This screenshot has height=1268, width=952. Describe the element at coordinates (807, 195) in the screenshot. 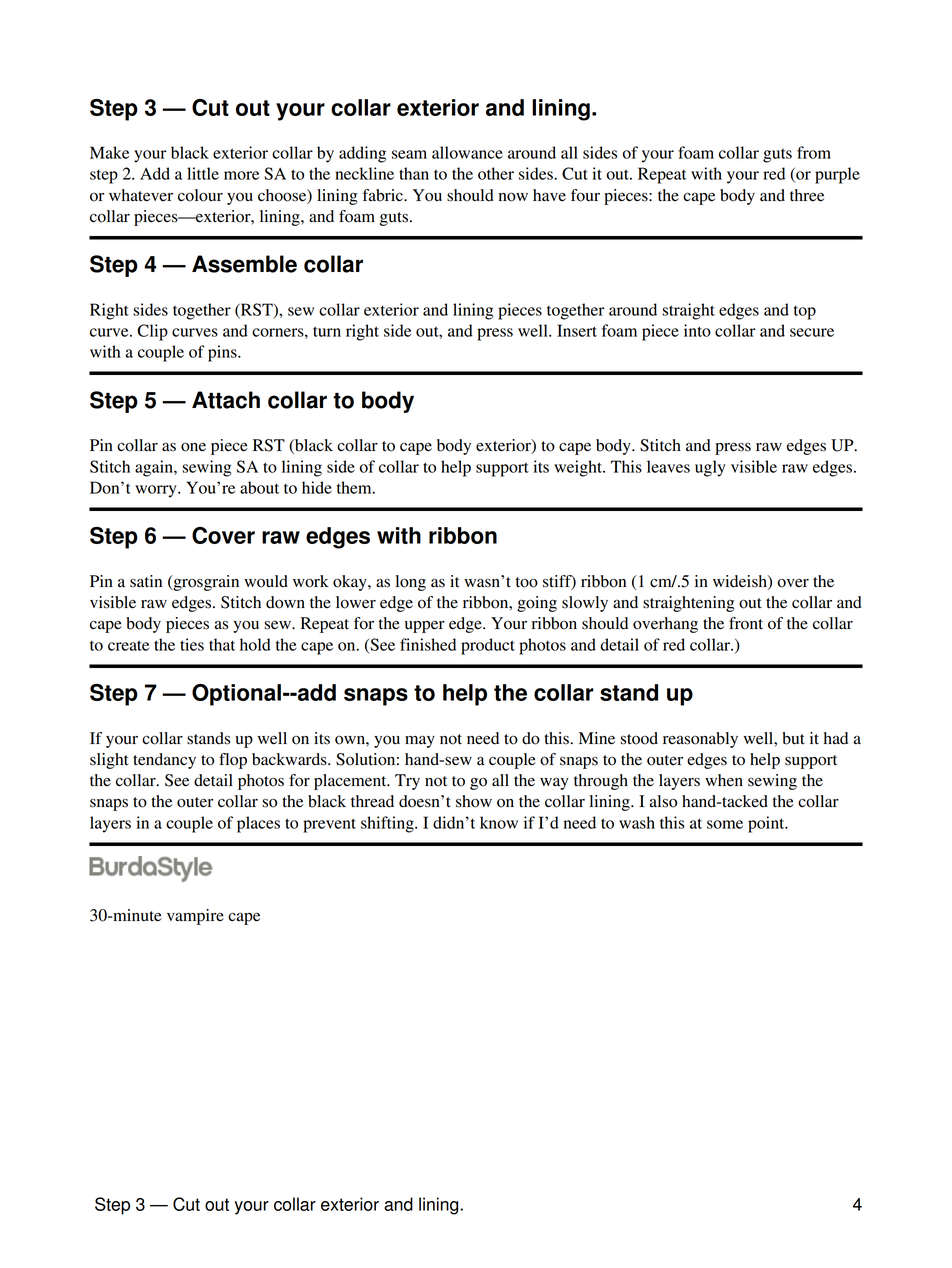

I see `three` at that location.
